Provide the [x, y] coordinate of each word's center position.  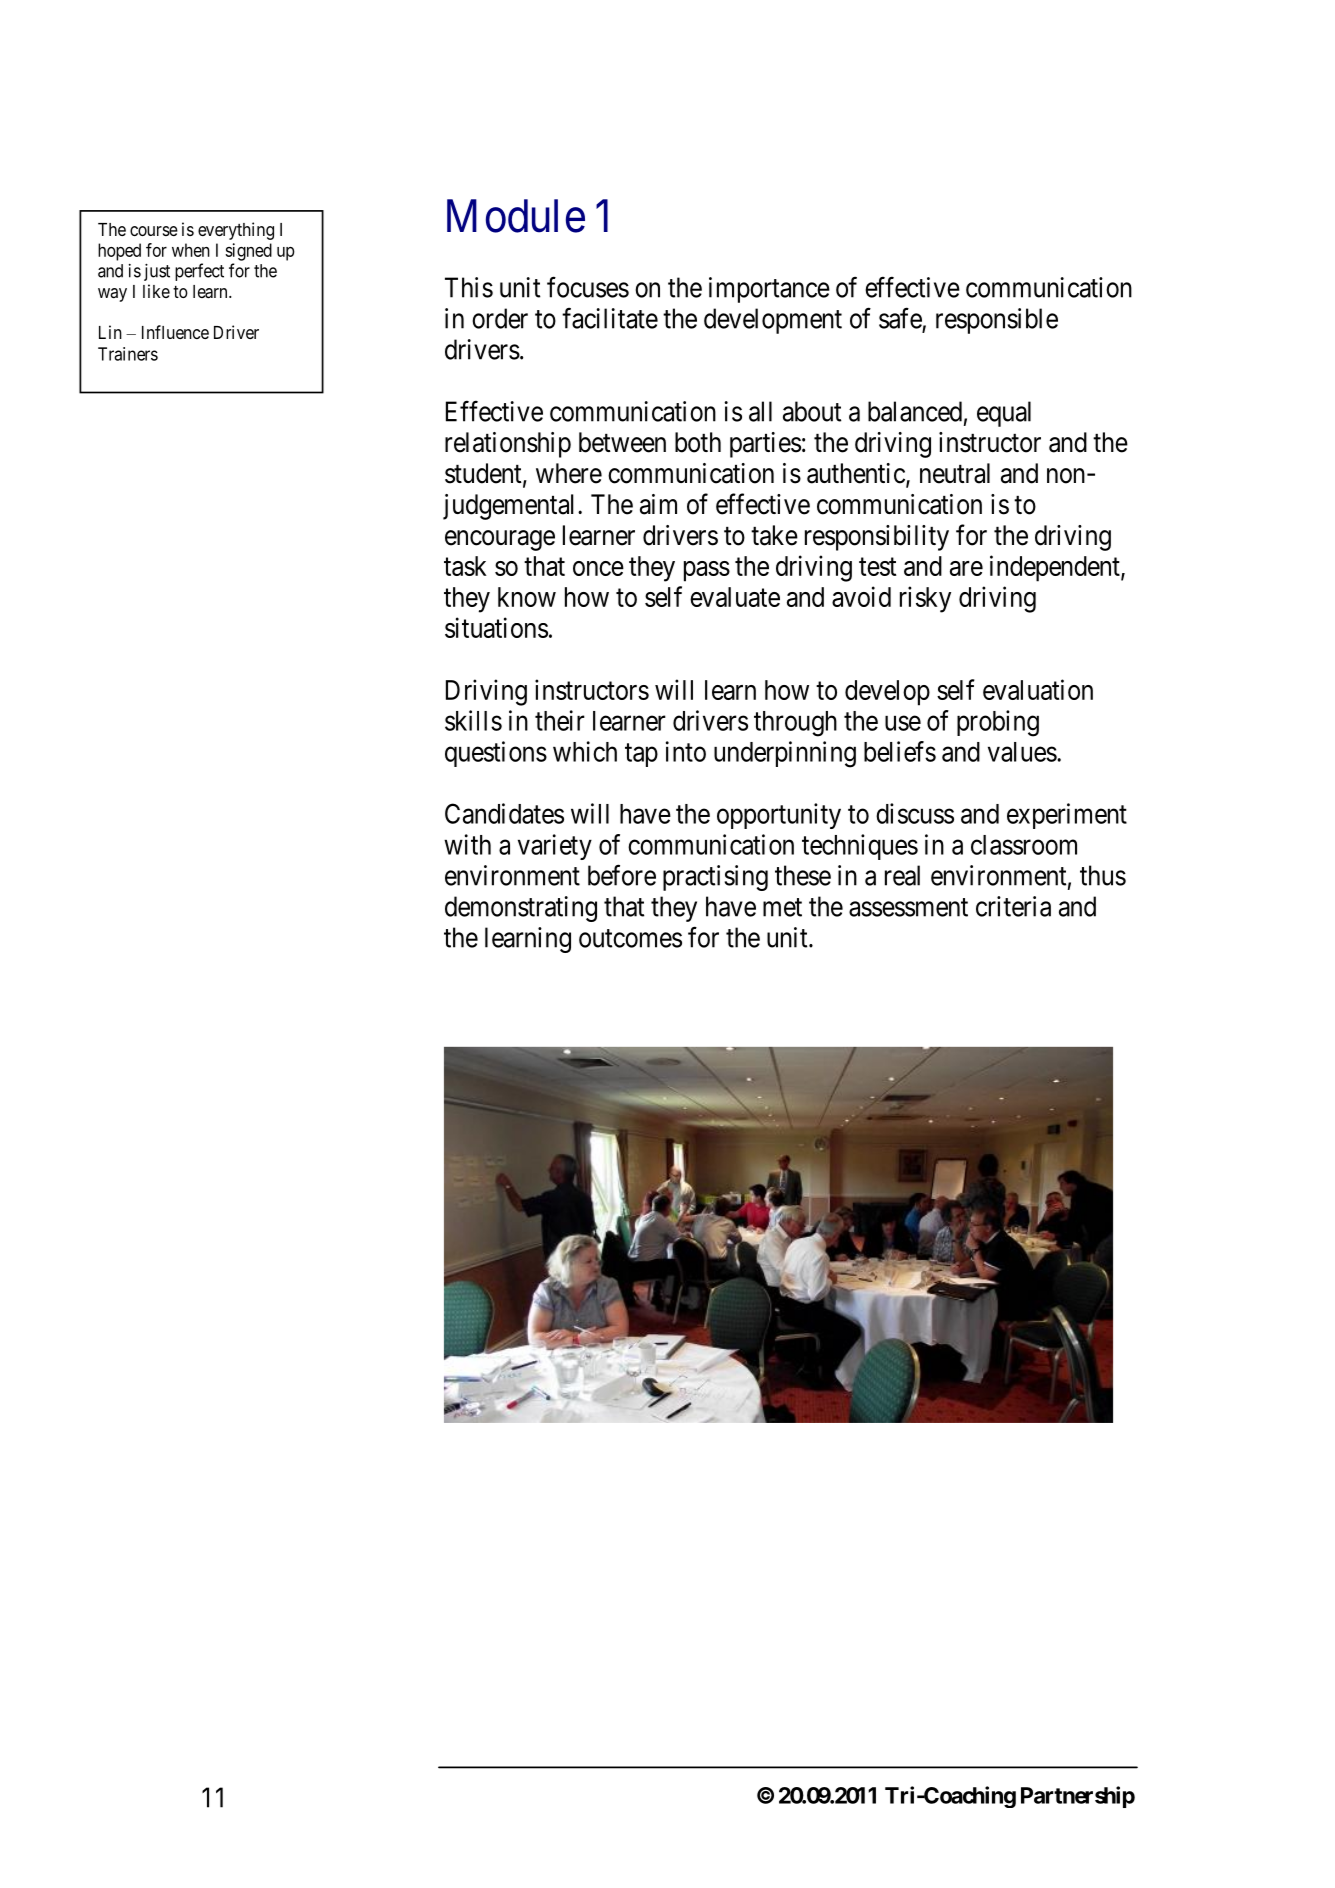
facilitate [610, 318]
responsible [997, 321]
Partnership [1078, 1797]
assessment [908, 907]
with [467, 844]
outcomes [630, 938]
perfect [199, 272]
